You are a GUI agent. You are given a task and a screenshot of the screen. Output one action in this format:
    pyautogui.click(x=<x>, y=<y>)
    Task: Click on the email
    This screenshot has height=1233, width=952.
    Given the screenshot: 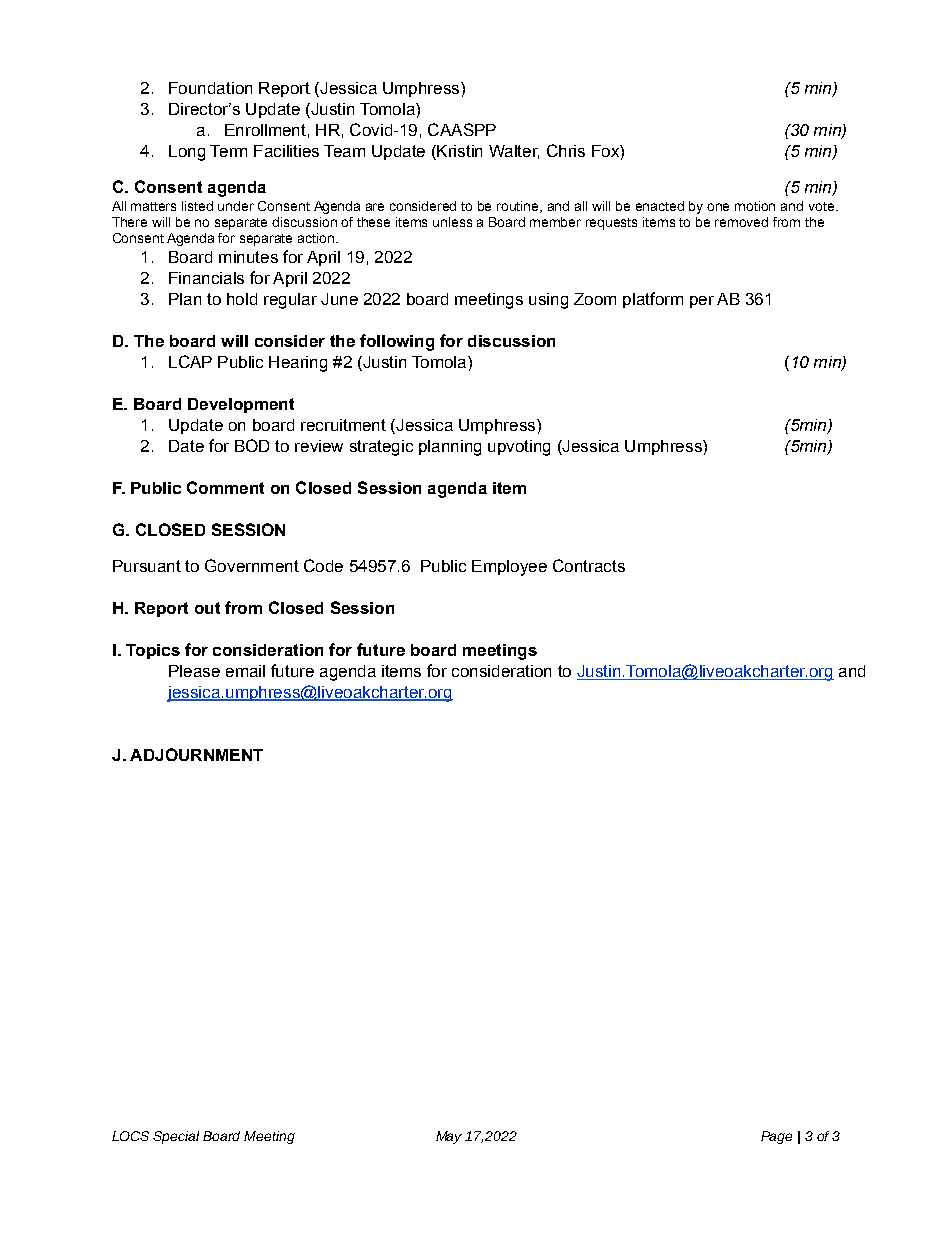 What is the action you would take?
    pyautogui.click(x=245, y=671)
